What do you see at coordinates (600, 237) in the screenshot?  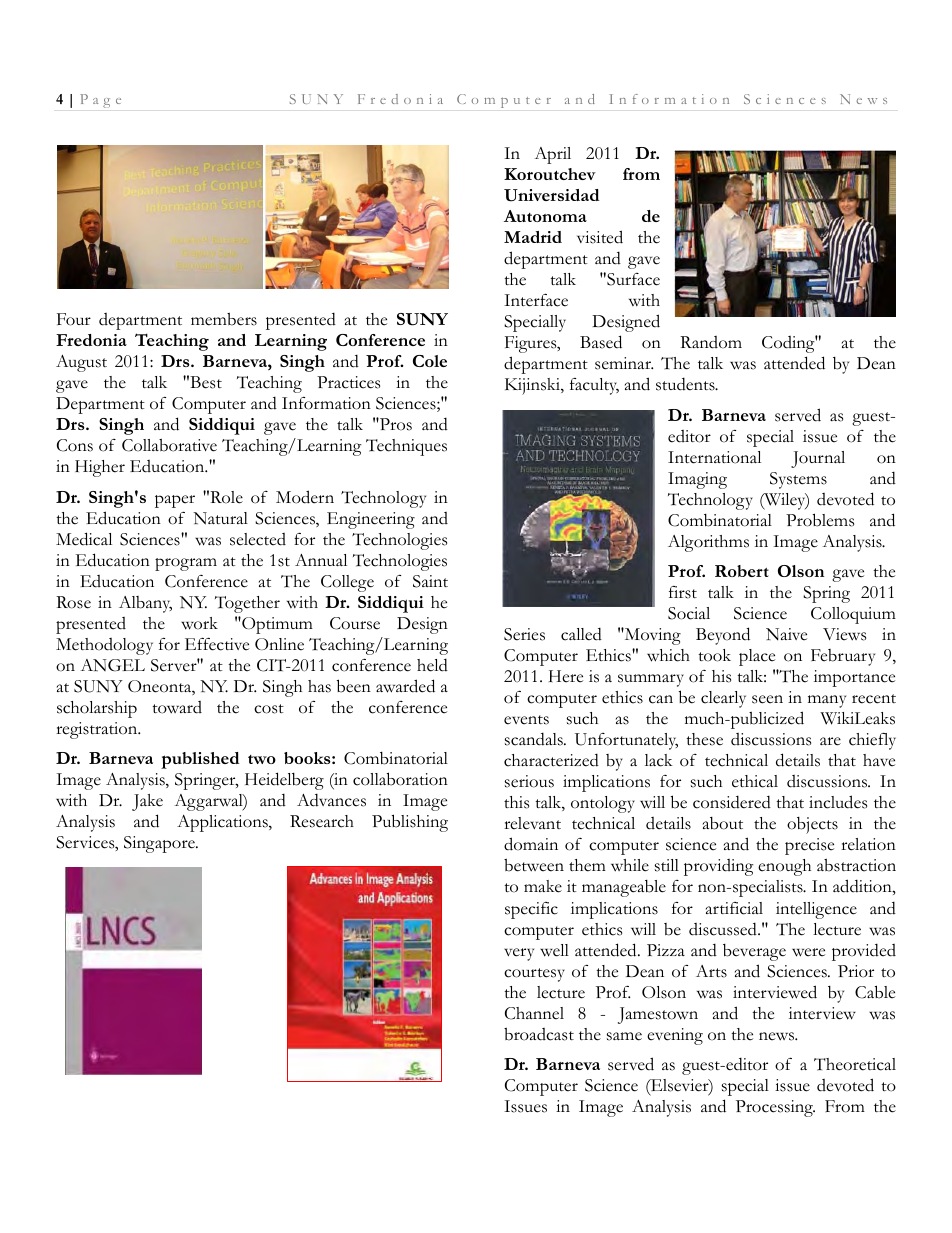 I see `visited` at bounding box center [600, 237].
